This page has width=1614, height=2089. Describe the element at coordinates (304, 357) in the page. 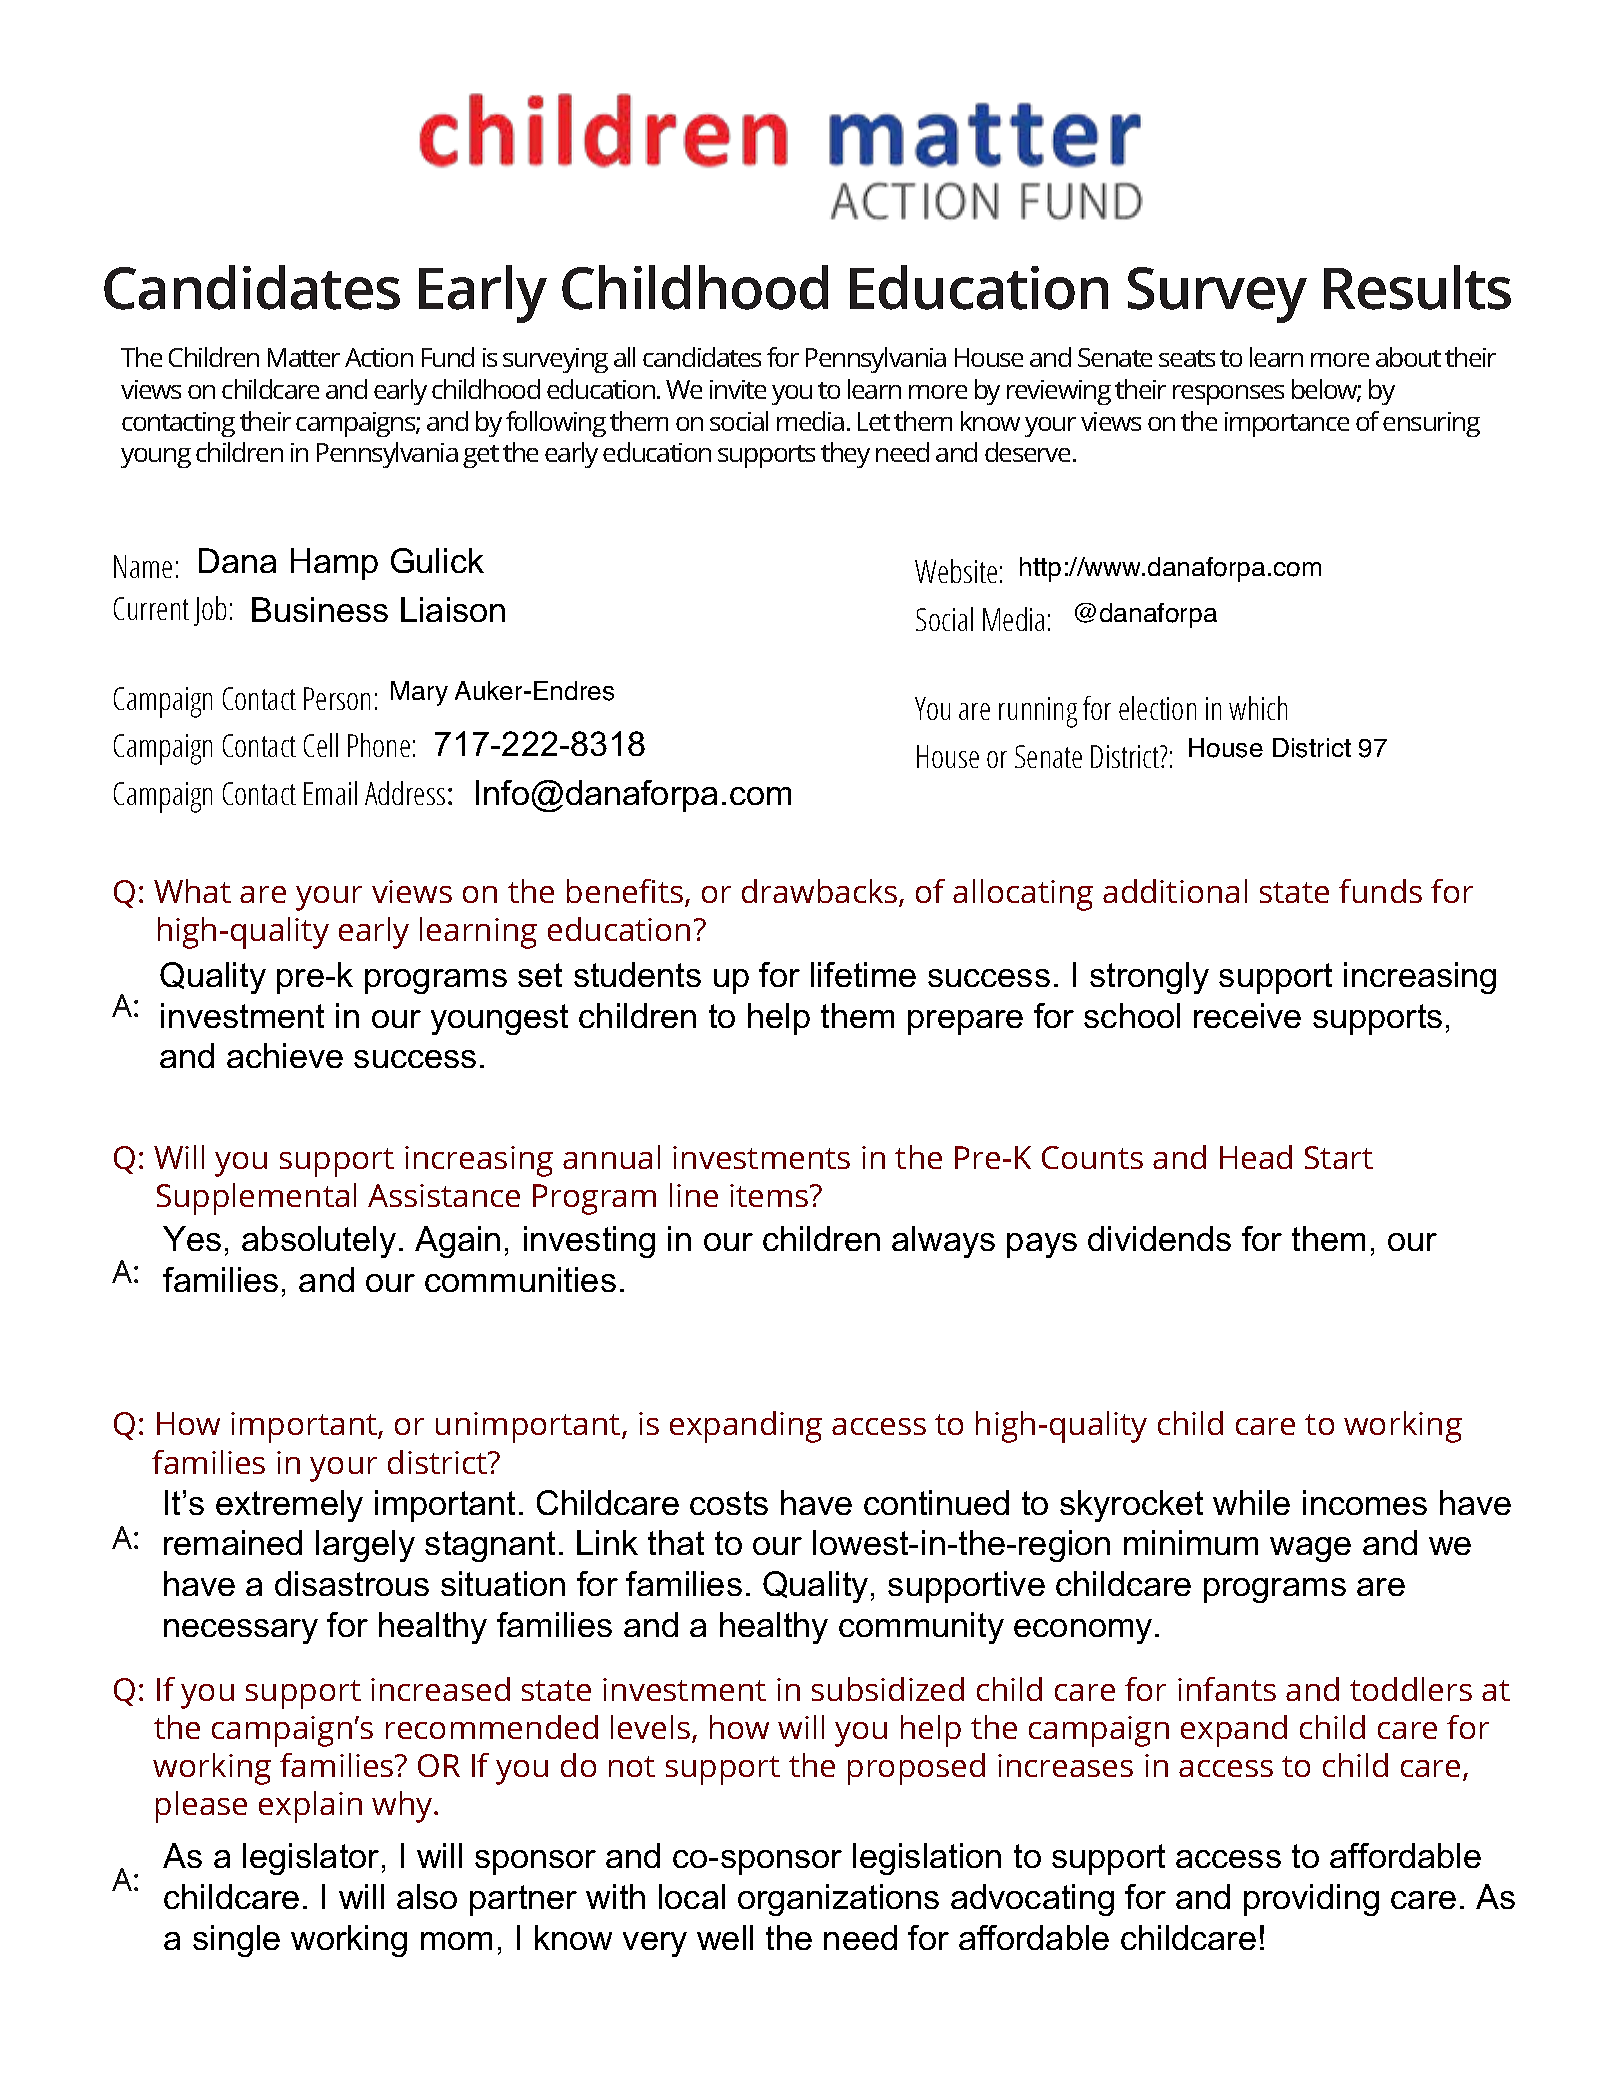

I see `Matter` at that location.
